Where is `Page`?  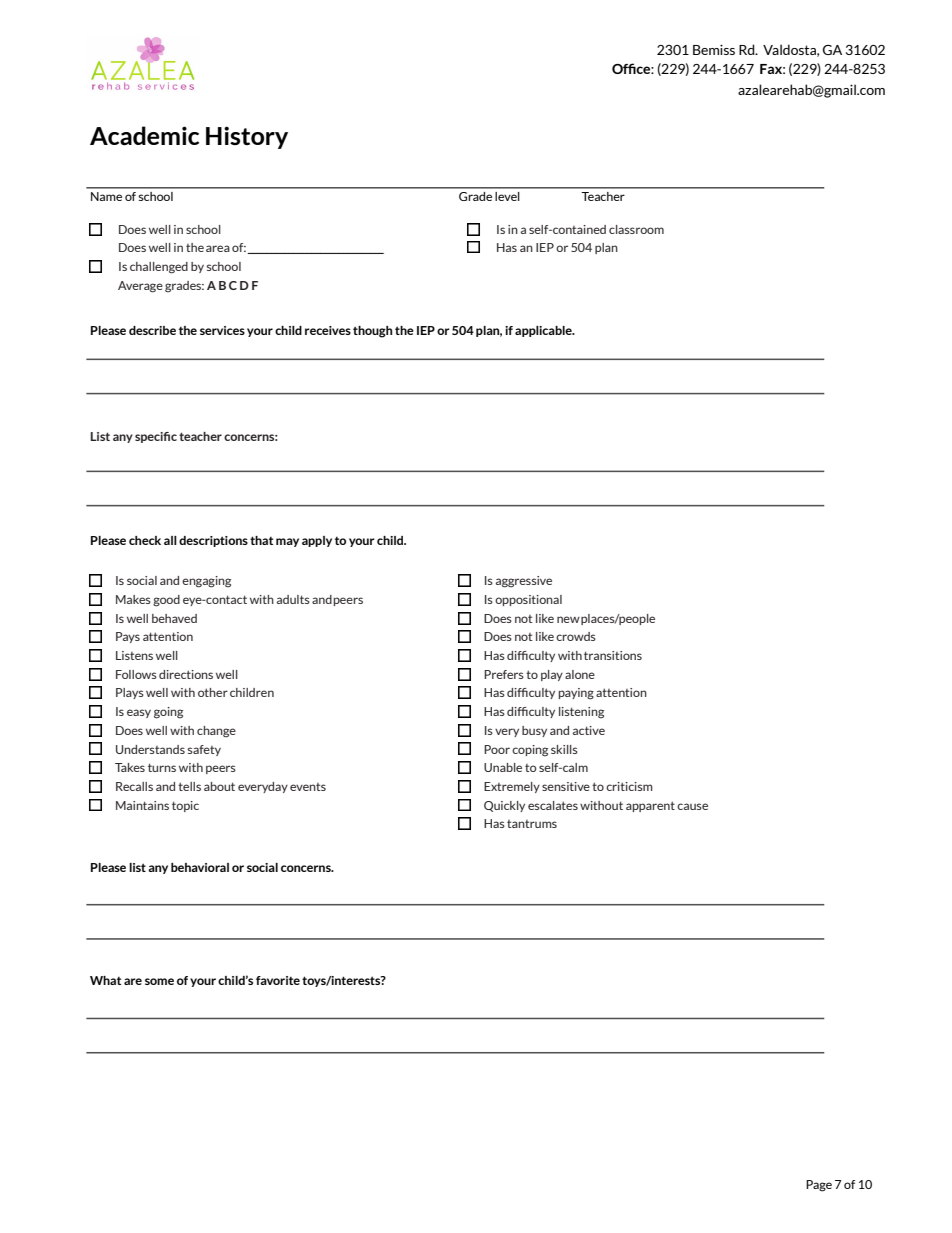
Page is located at coordinates (819, 1186).
